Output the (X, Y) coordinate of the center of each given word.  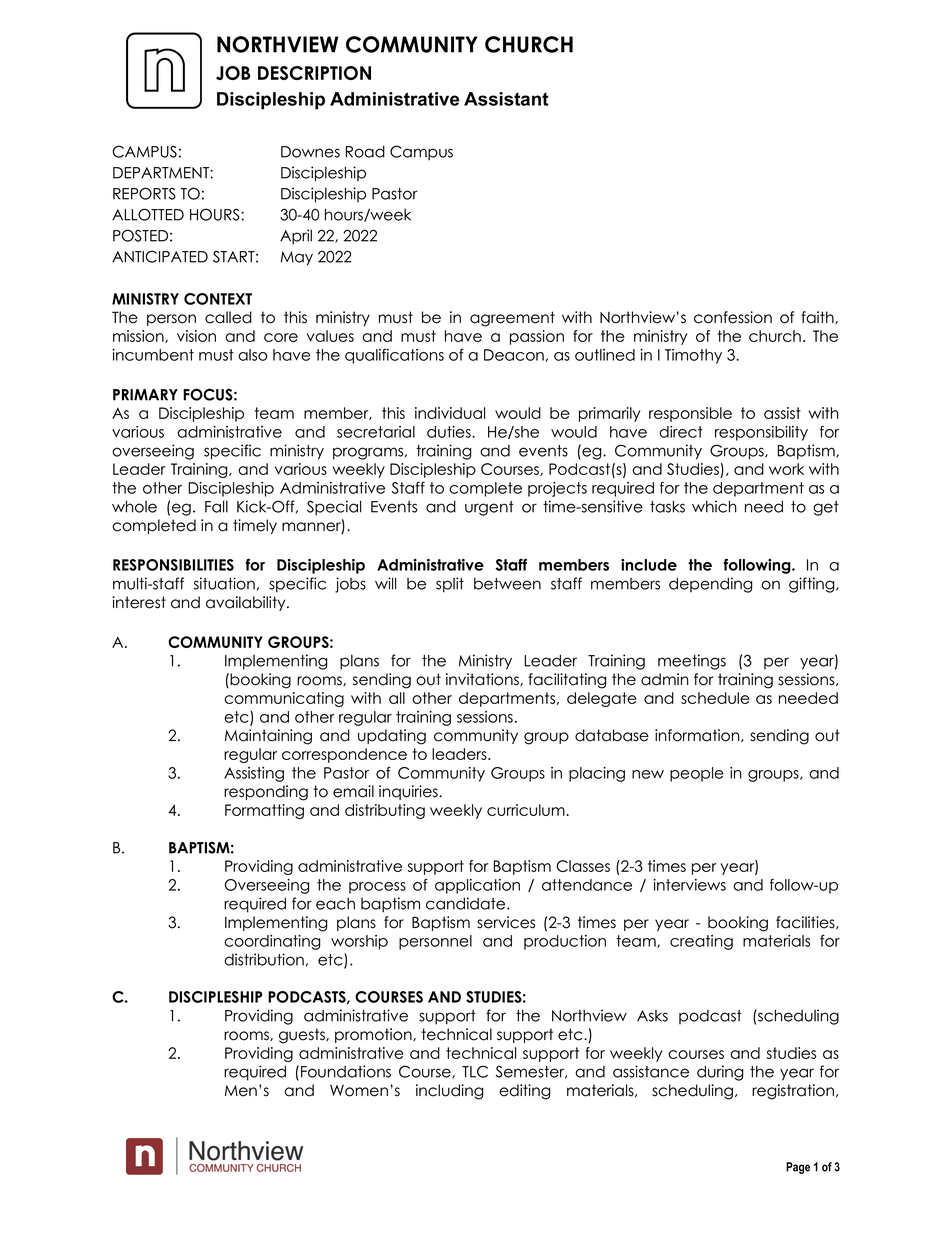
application (477, 886)
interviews (689, 885)
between (507, 584)
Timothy (693, 356)
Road (365, 151)
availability (247, 603)
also (253, 355)
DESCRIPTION (314, 73)
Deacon (514, 355)
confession (733, 317)
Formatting (264, 811)
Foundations (346, 1071)
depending (710, 585)
